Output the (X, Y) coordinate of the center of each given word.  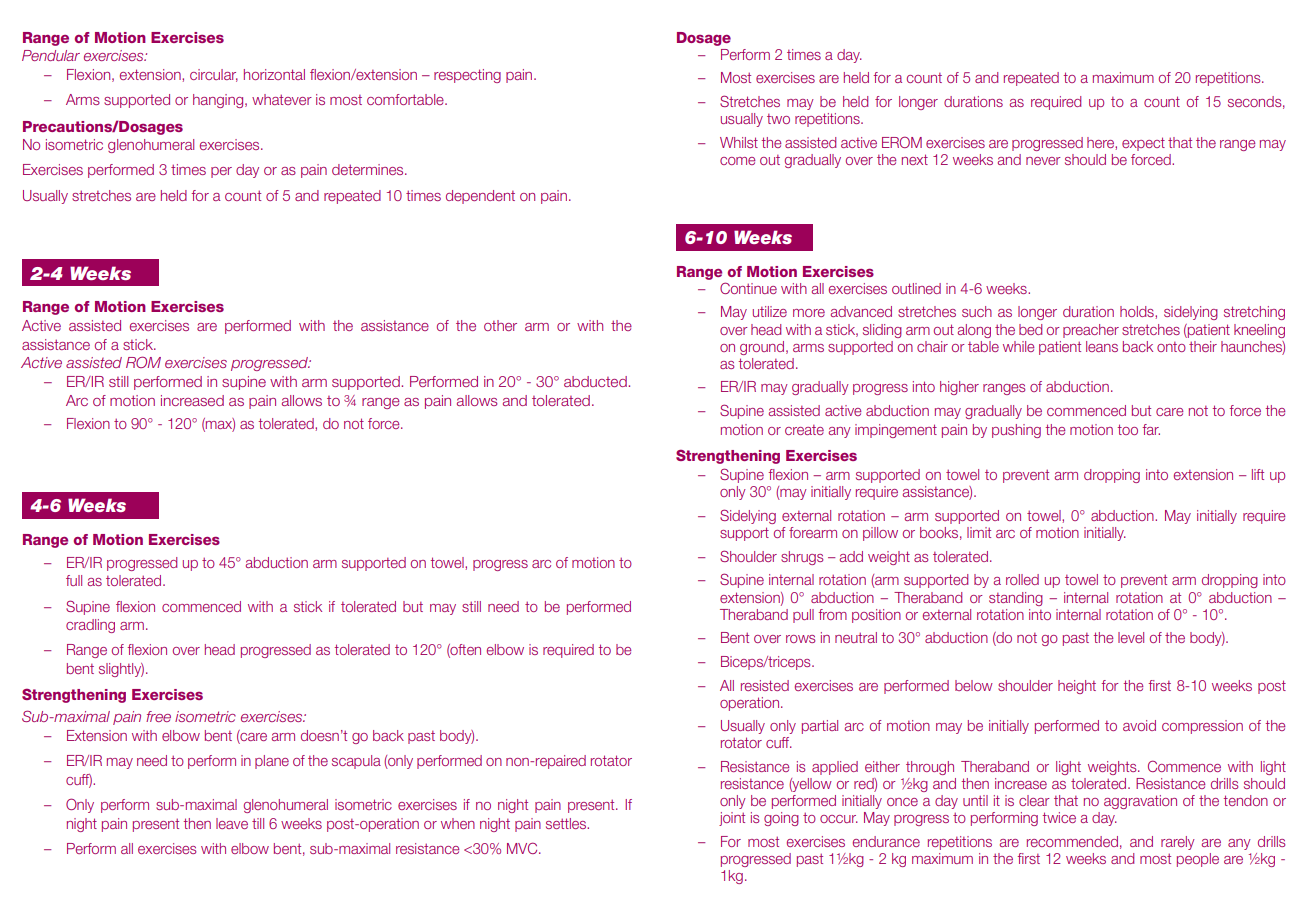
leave (232, 823)
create (804, 430)
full (74, 580)
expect (1143, 144)
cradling (90, 626)
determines (369, 169)
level (1131, 637)
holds (1138, 311)
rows (800, 639)
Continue (748, 288)
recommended (1072, 841)
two (778, 119)
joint (732, 819)
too (1128, 429)
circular (214, 75)
